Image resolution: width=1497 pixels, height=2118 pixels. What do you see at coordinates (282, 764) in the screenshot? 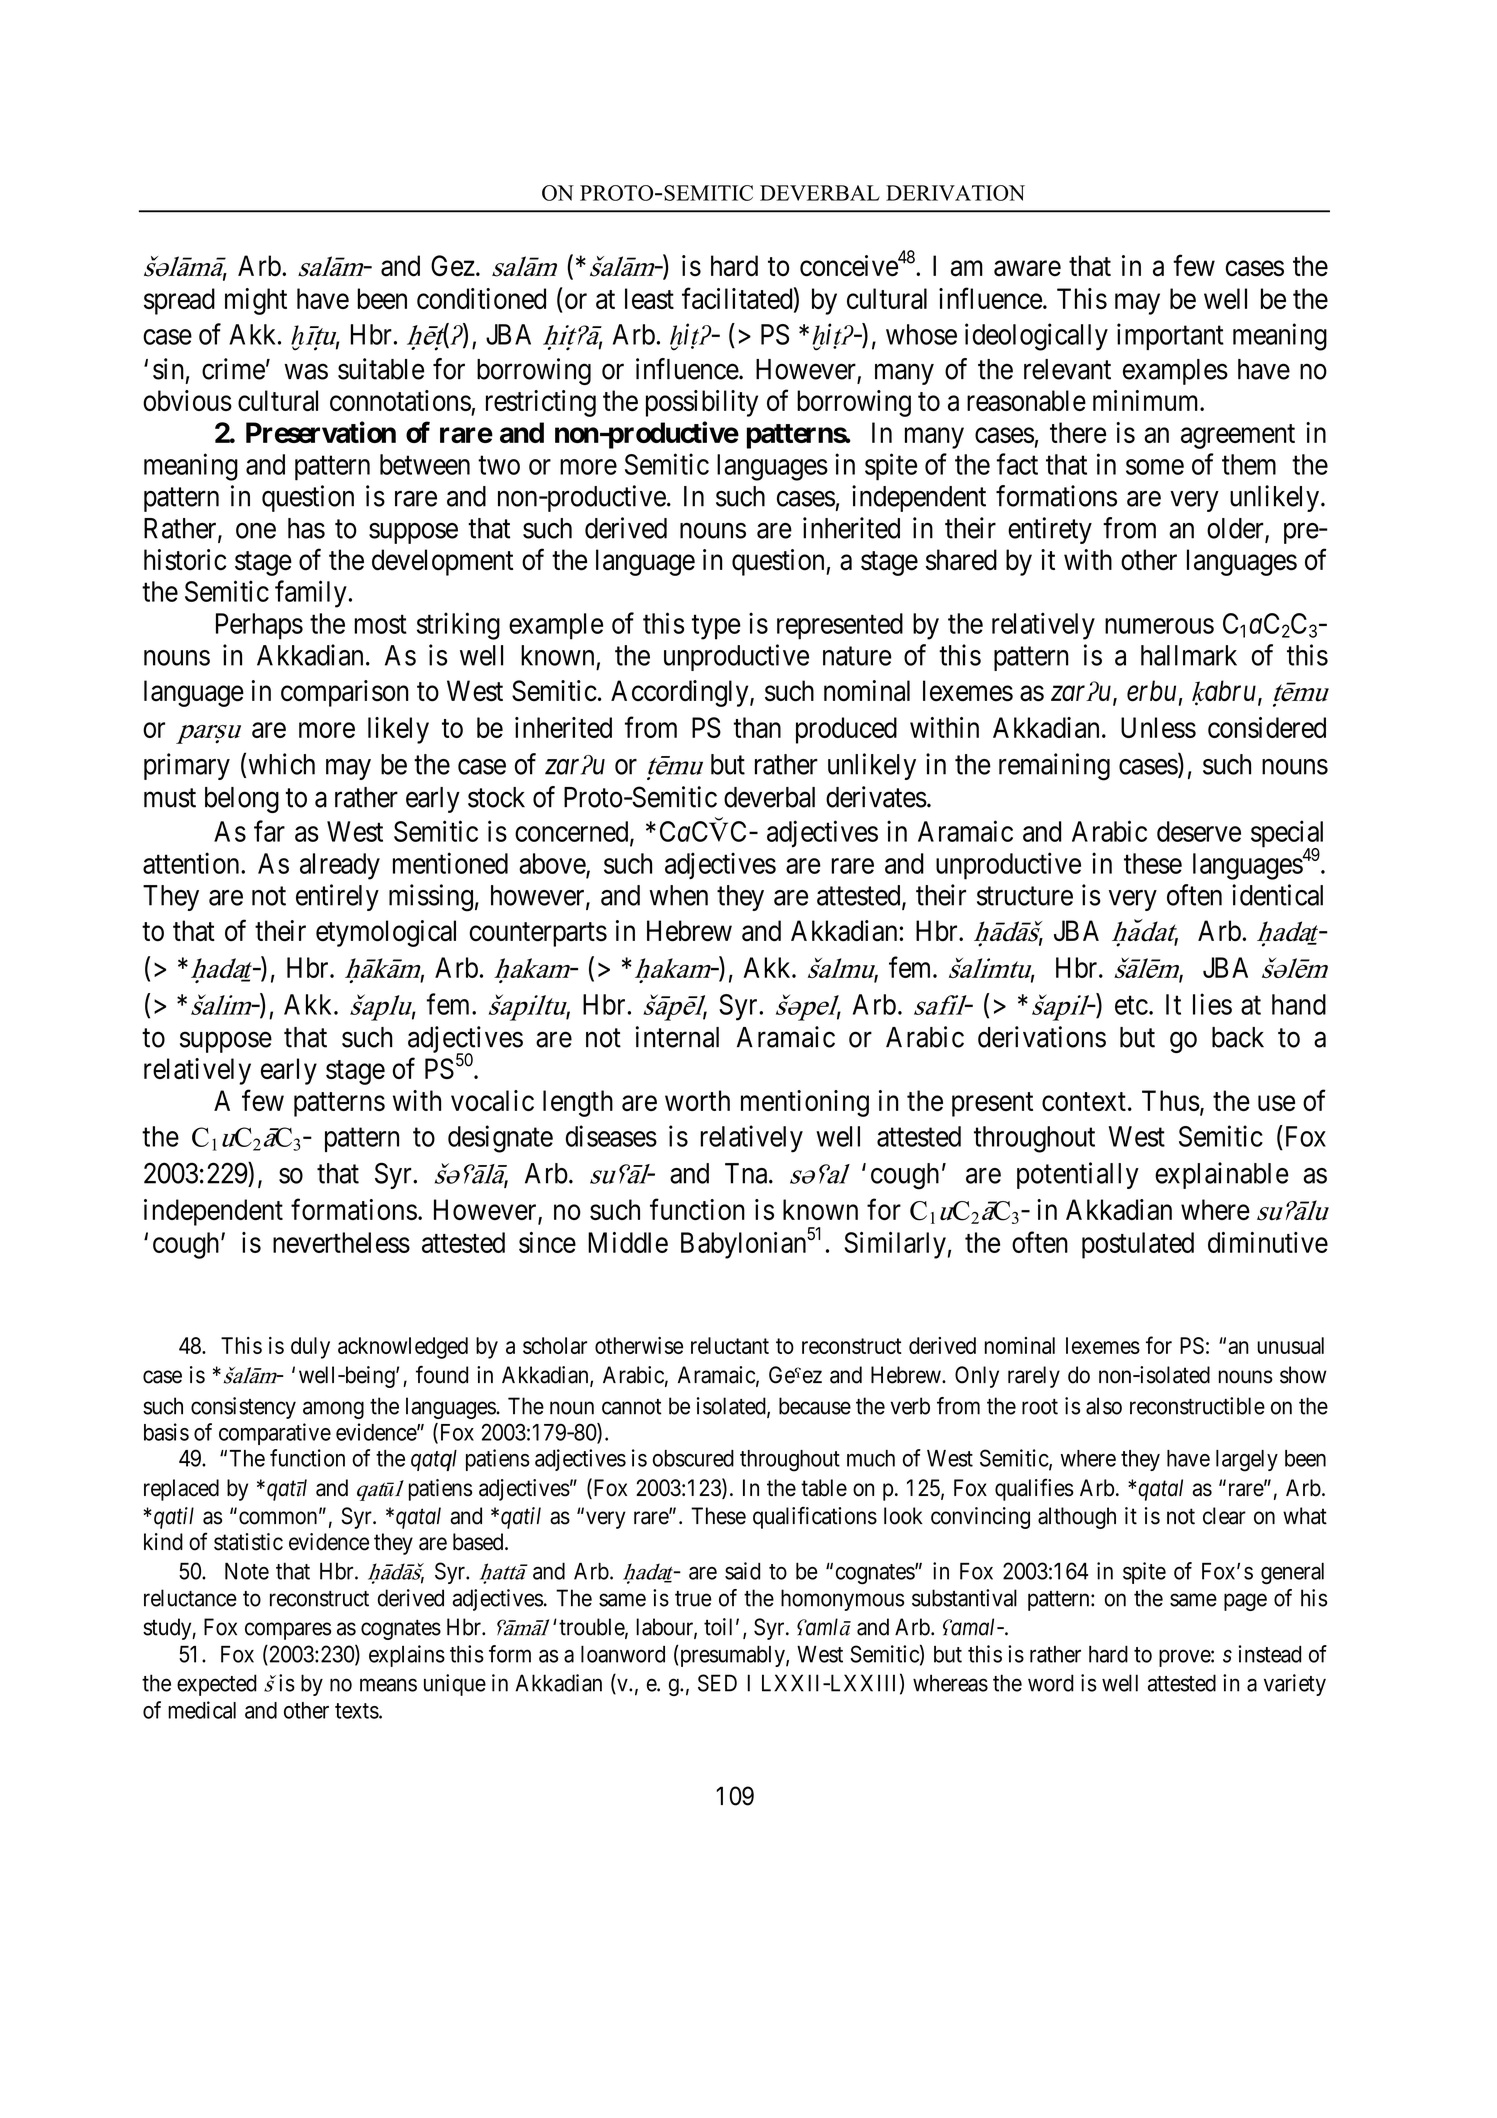
I see `which` at bounding box center [282, 764].
